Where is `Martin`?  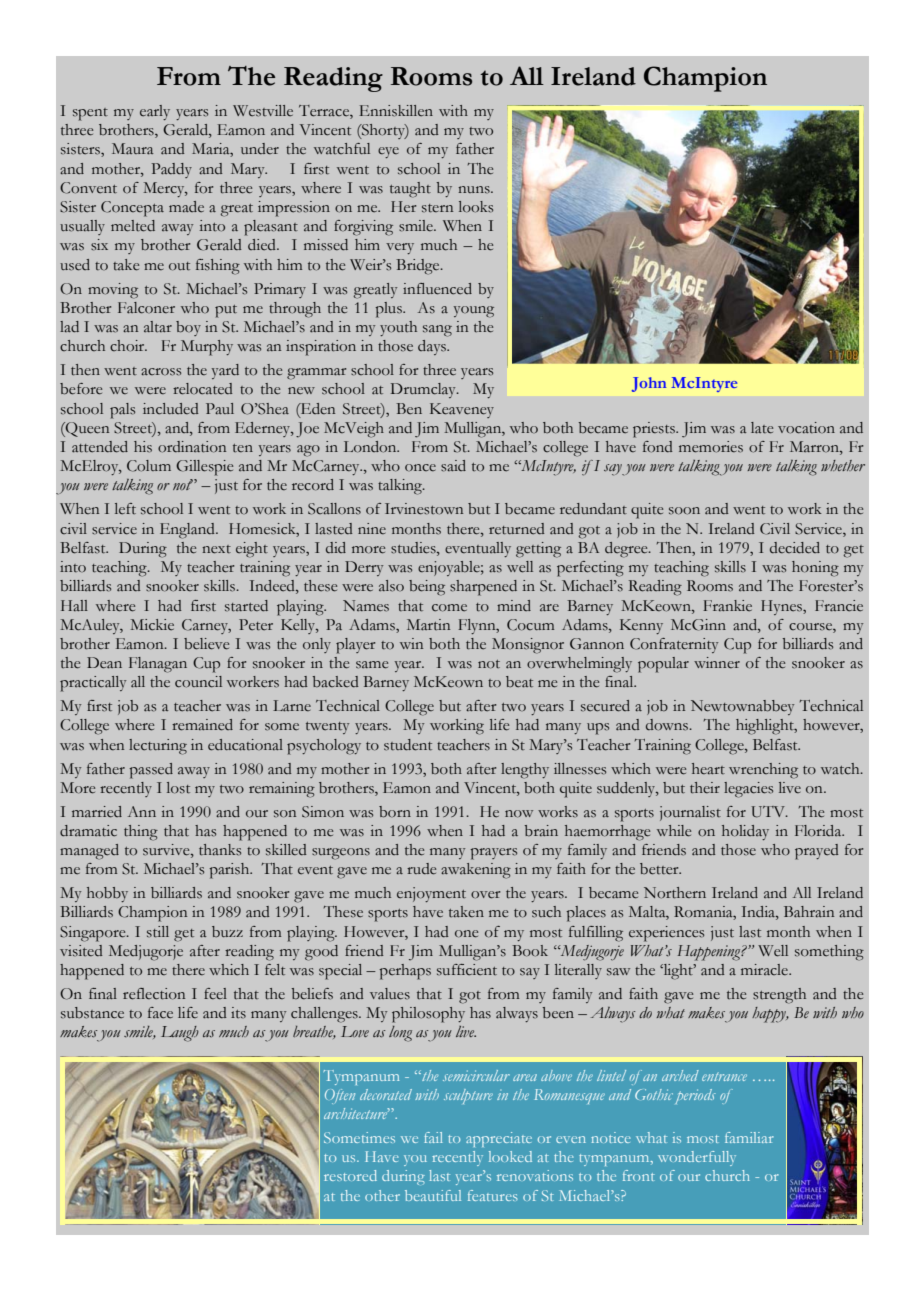
Martin is located at coordinates (428, 625).
